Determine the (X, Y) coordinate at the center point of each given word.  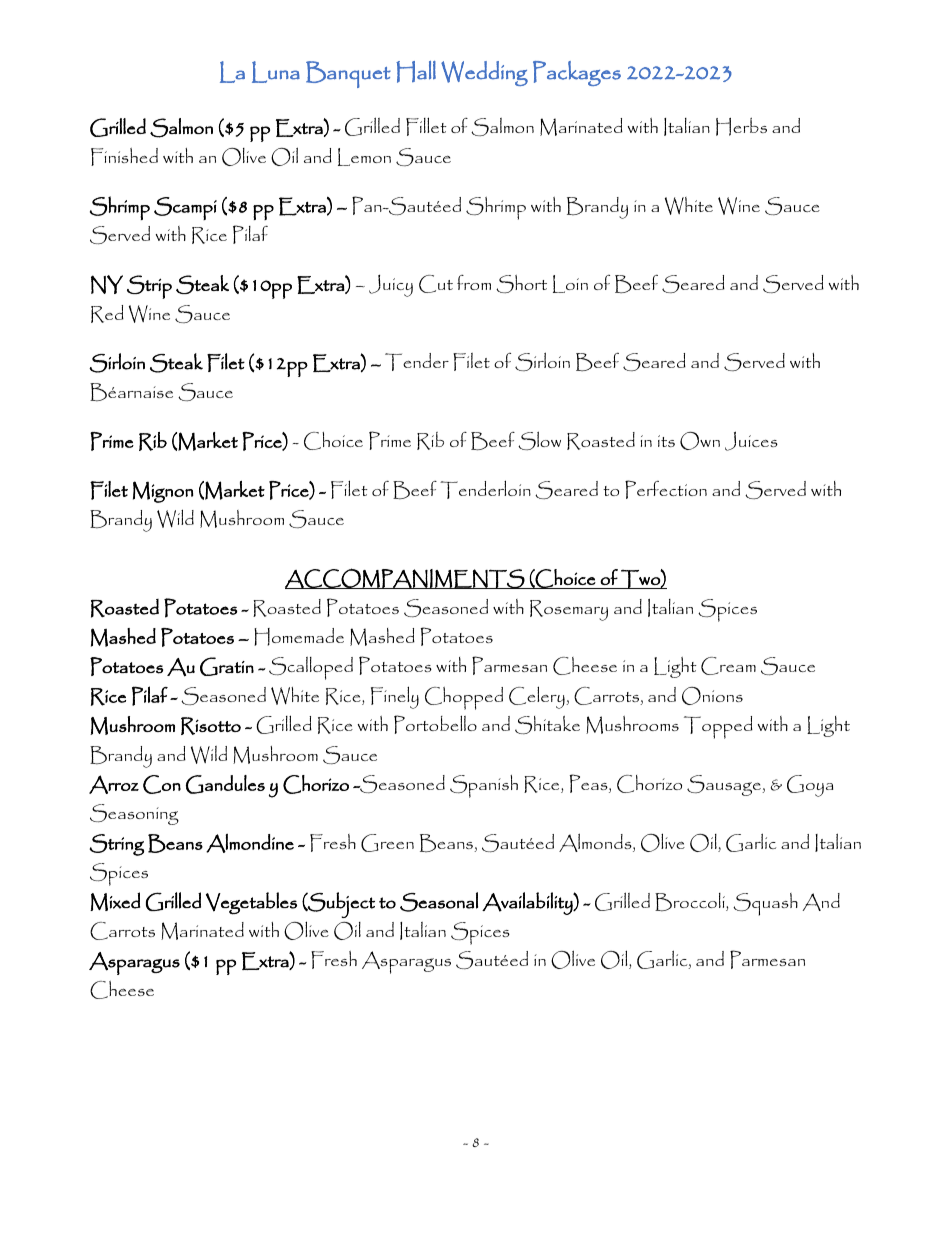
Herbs (741, 126)
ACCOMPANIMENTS (406, 578)
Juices (751, 441)
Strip (149, 287)
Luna (276, 72)
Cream (728, 666)
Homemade (299, 637)
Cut (436, 284)
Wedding (484, 73)
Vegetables (251, 903)
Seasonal (439, 902)
